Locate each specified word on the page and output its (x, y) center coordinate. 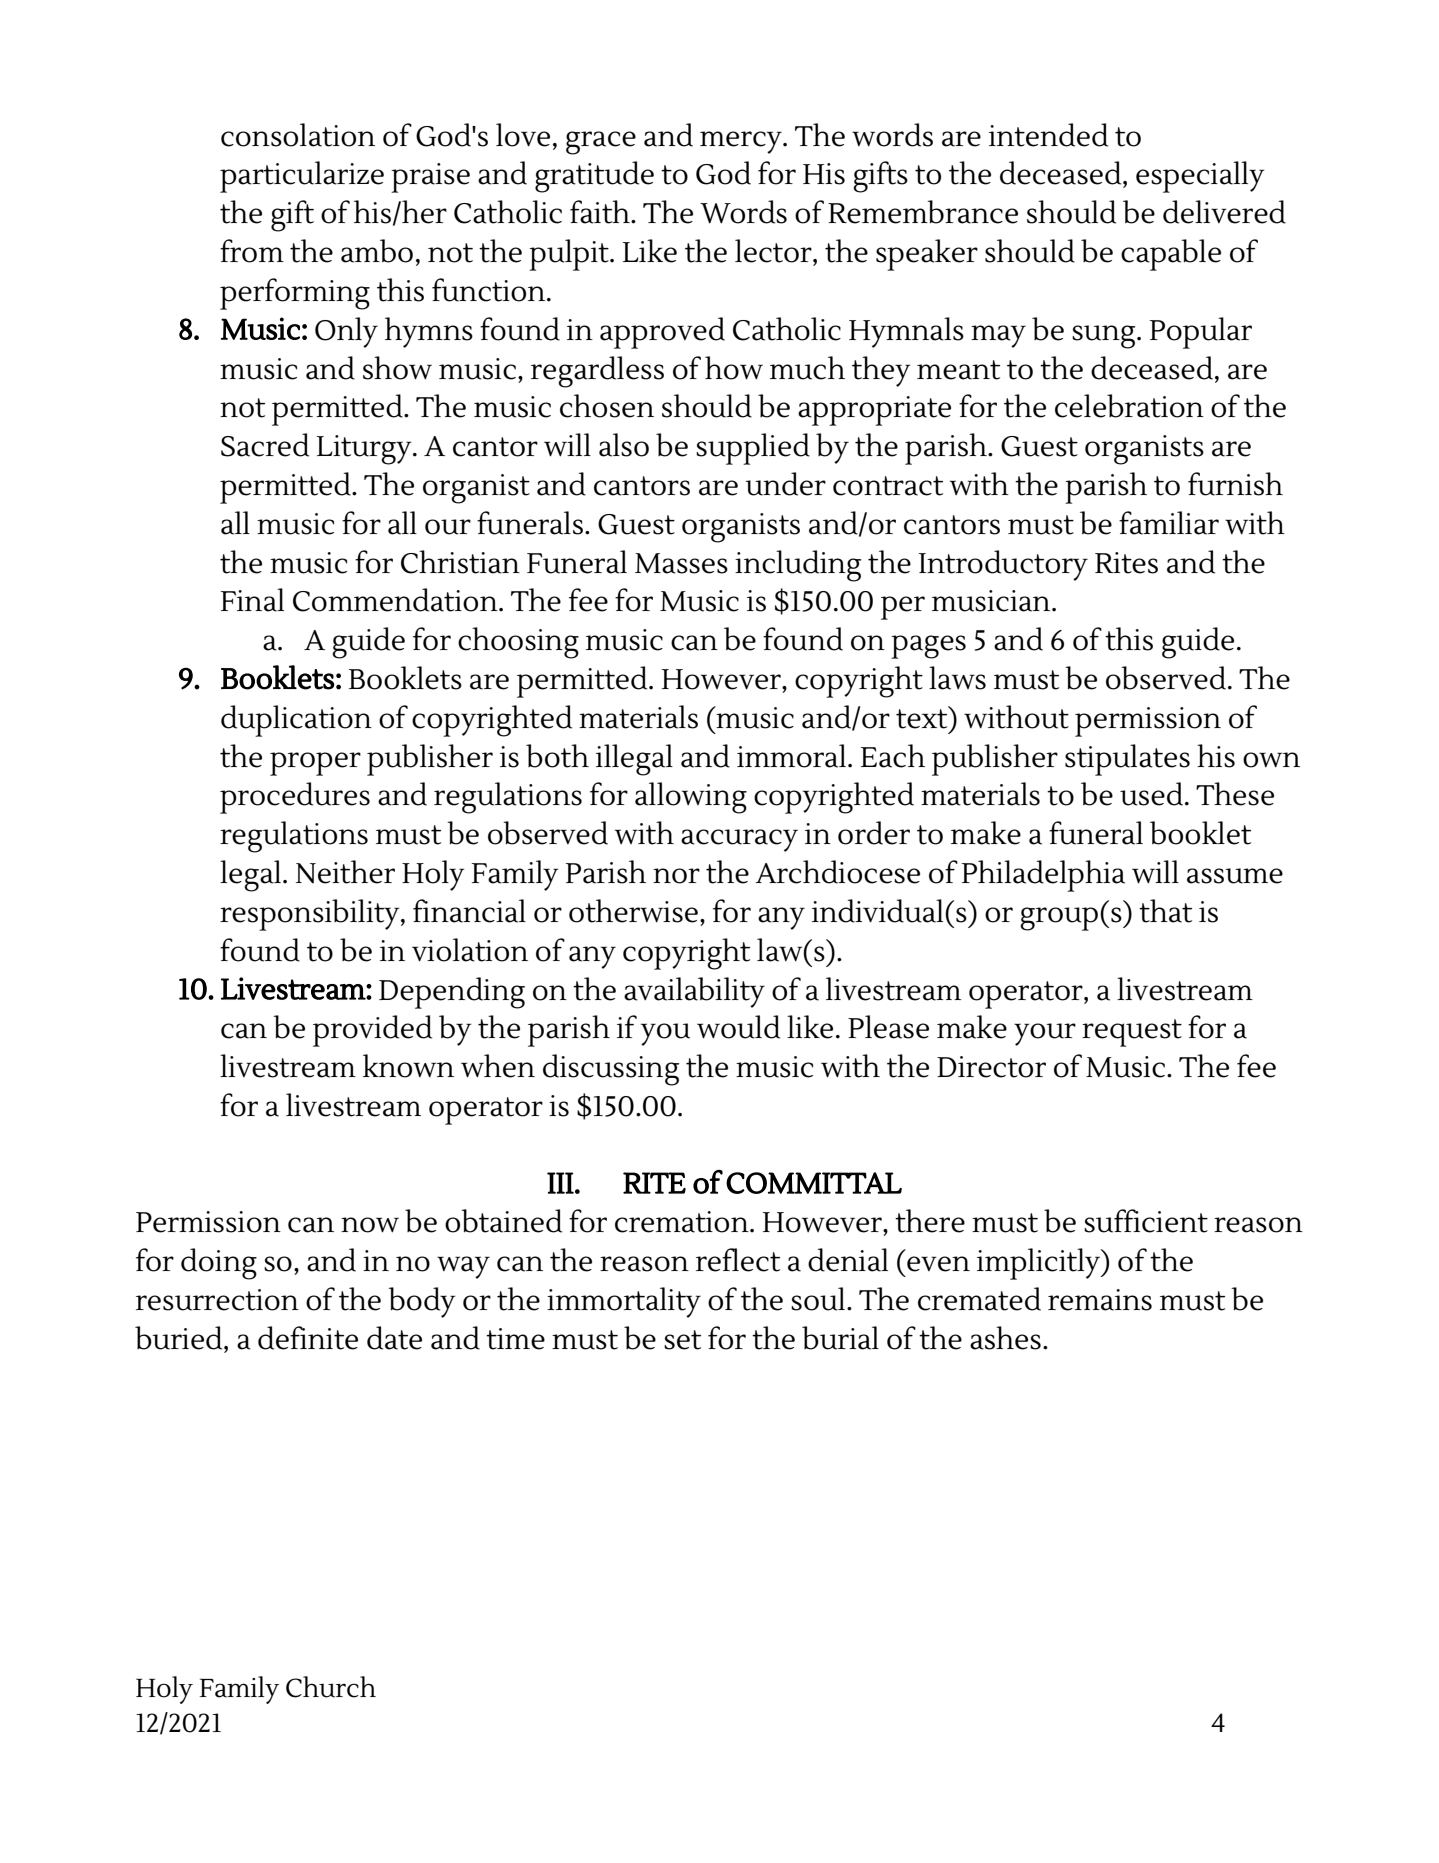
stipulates (1127, 760)
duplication (296, 721)
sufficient (1146, 1221)
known (408, 1066)
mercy (742, 142)
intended (1048, 135)
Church (331, 1687)
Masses (681, 563)
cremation (683, 1222)
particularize (302, 177)
